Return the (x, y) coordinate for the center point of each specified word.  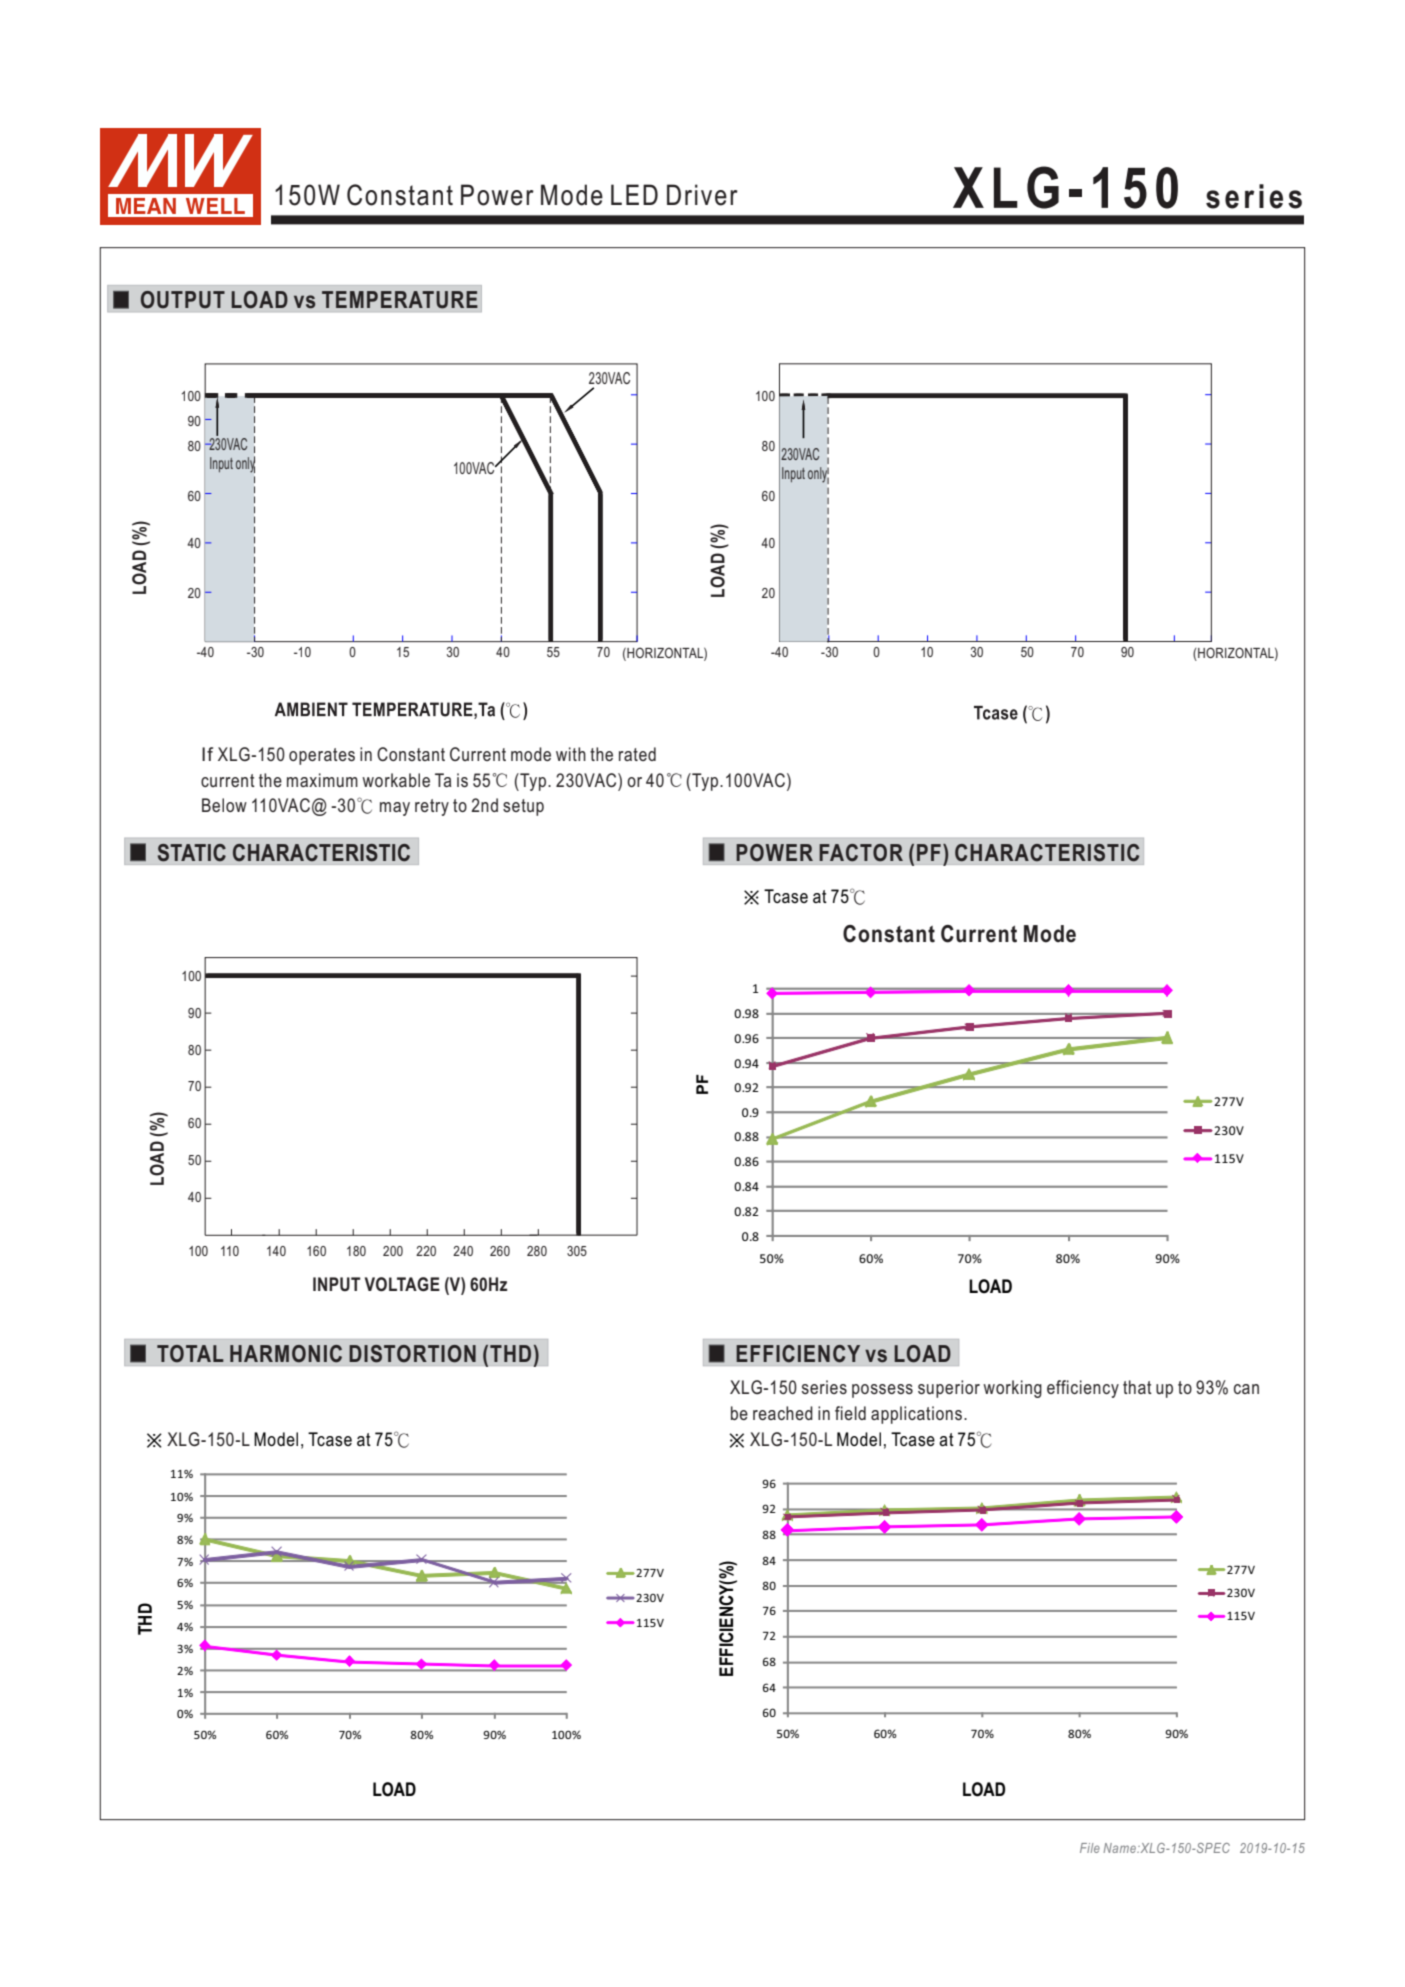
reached (783, 1413)
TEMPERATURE (400, 300)
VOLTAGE (402, 1284)
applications (916, 1415)
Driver (702, 195)
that (1137, 1387)
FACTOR (861, 853)
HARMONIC (286, 1354)
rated (637, 754)
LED (634, 194)
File (1090, 1848)
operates (322, 756)
